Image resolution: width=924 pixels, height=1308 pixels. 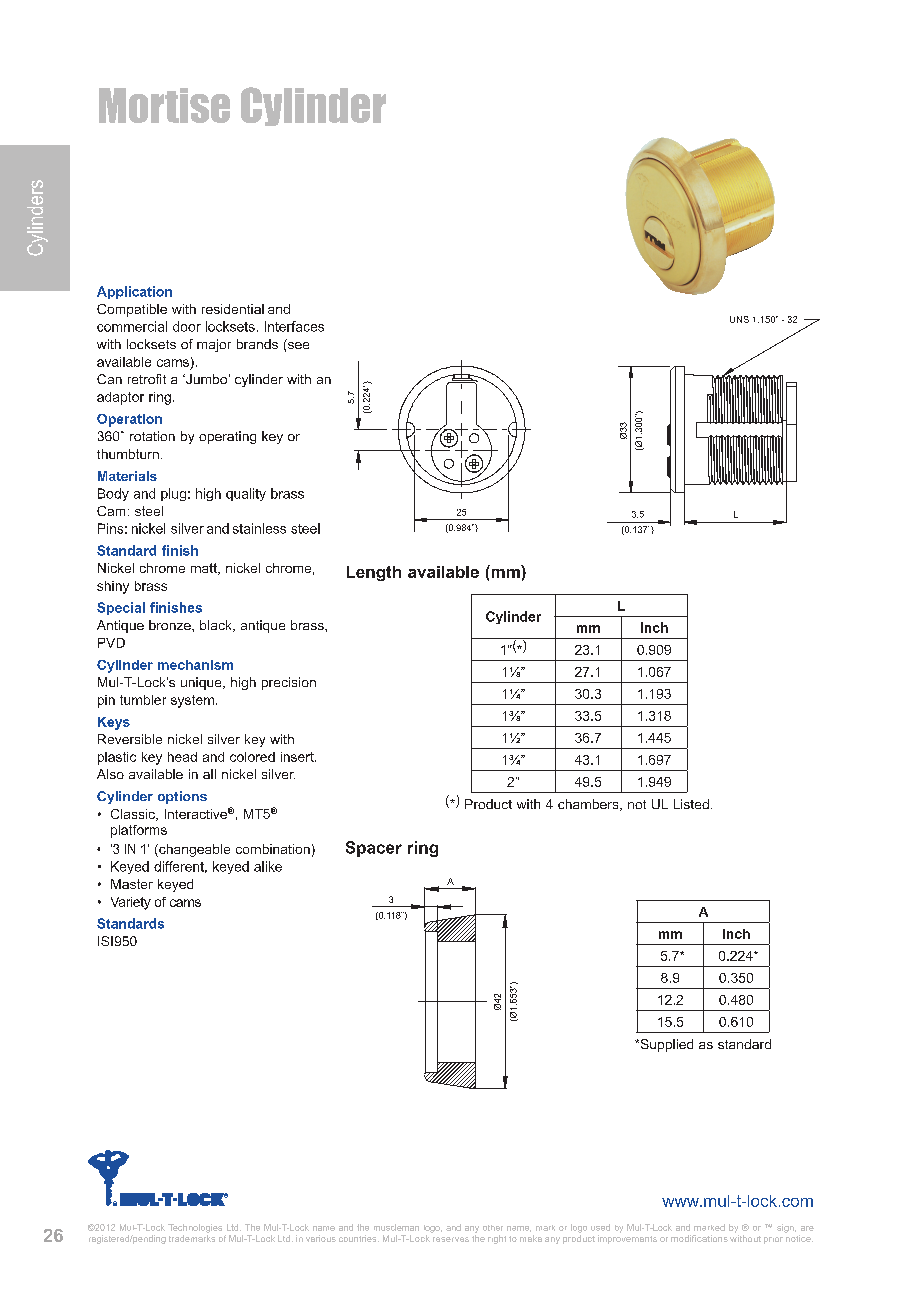 What do you see at coordinates (195, 1228) in the screenshot?
I see `Technologies` at bounding box center [195, 1228].
